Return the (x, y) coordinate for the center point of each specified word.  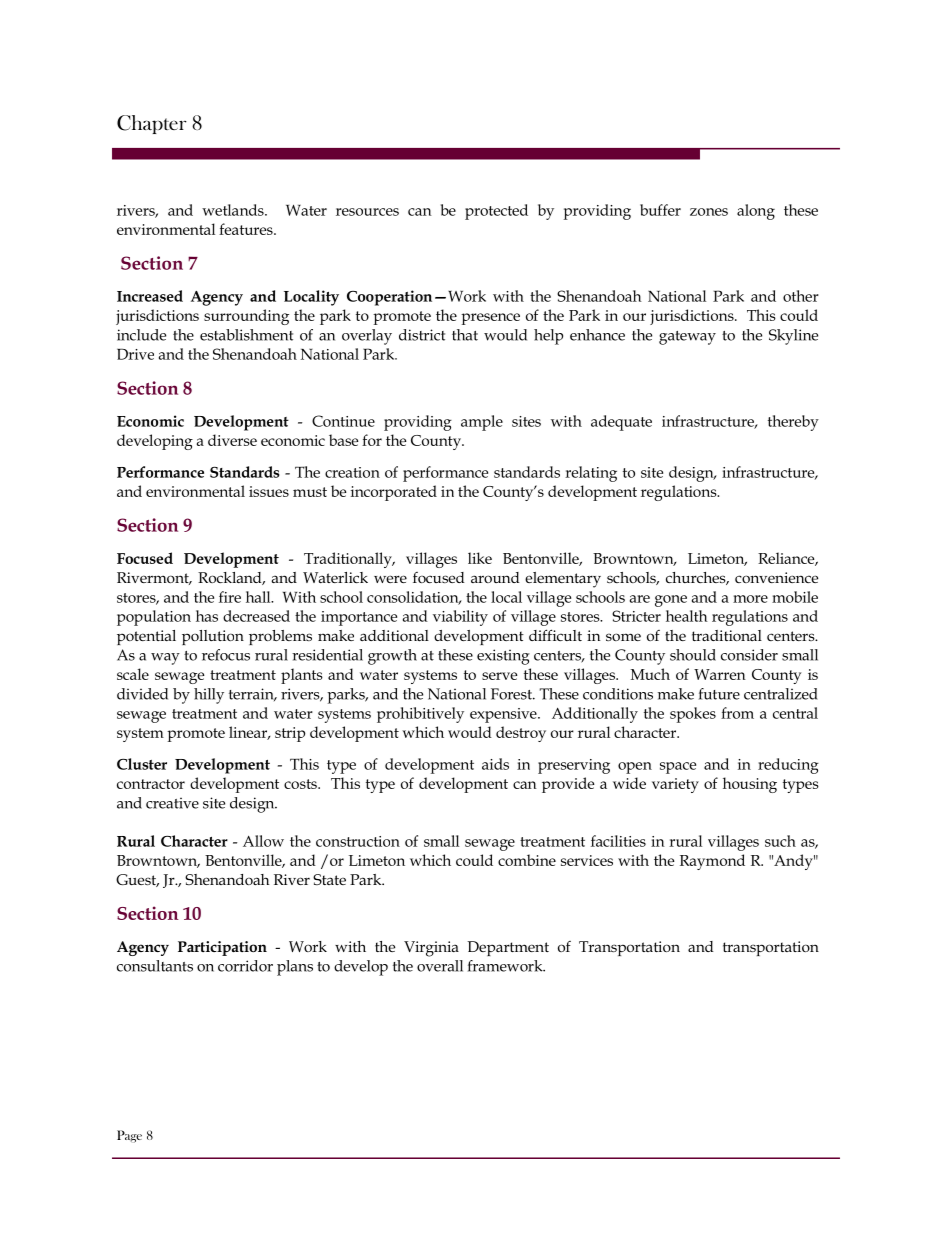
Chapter (152, 124)
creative (172, 803)
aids (495, 764)
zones (709, 212)
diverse (232, 440)
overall (440, 966)
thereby (793, 423)
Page (129, 1136)
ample (482, 423)
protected (496, 212)
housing (750, 785)
